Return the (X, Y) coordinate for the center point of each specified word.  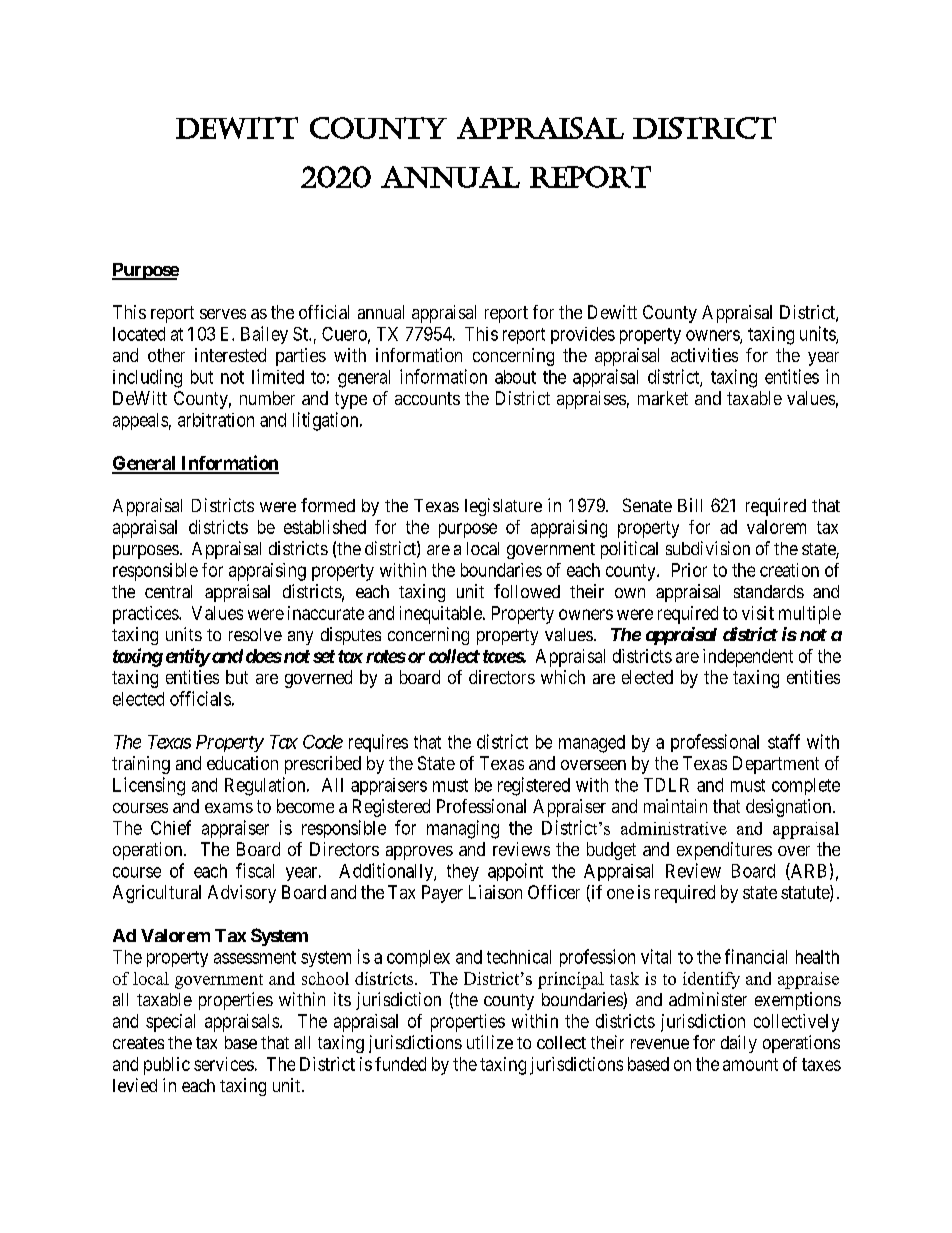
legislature (503, 507)
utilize (490, 1042)
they (463, 872)
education (242, 763)
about (515, 377)
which (563, 677)
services (224, 1064)
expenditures (724, 851)
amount (750, 1064)
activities (704, 355)
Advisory (242, 894)
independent (748, 658)
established (325, 527)
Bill (690, 505)
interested (230, 355)
